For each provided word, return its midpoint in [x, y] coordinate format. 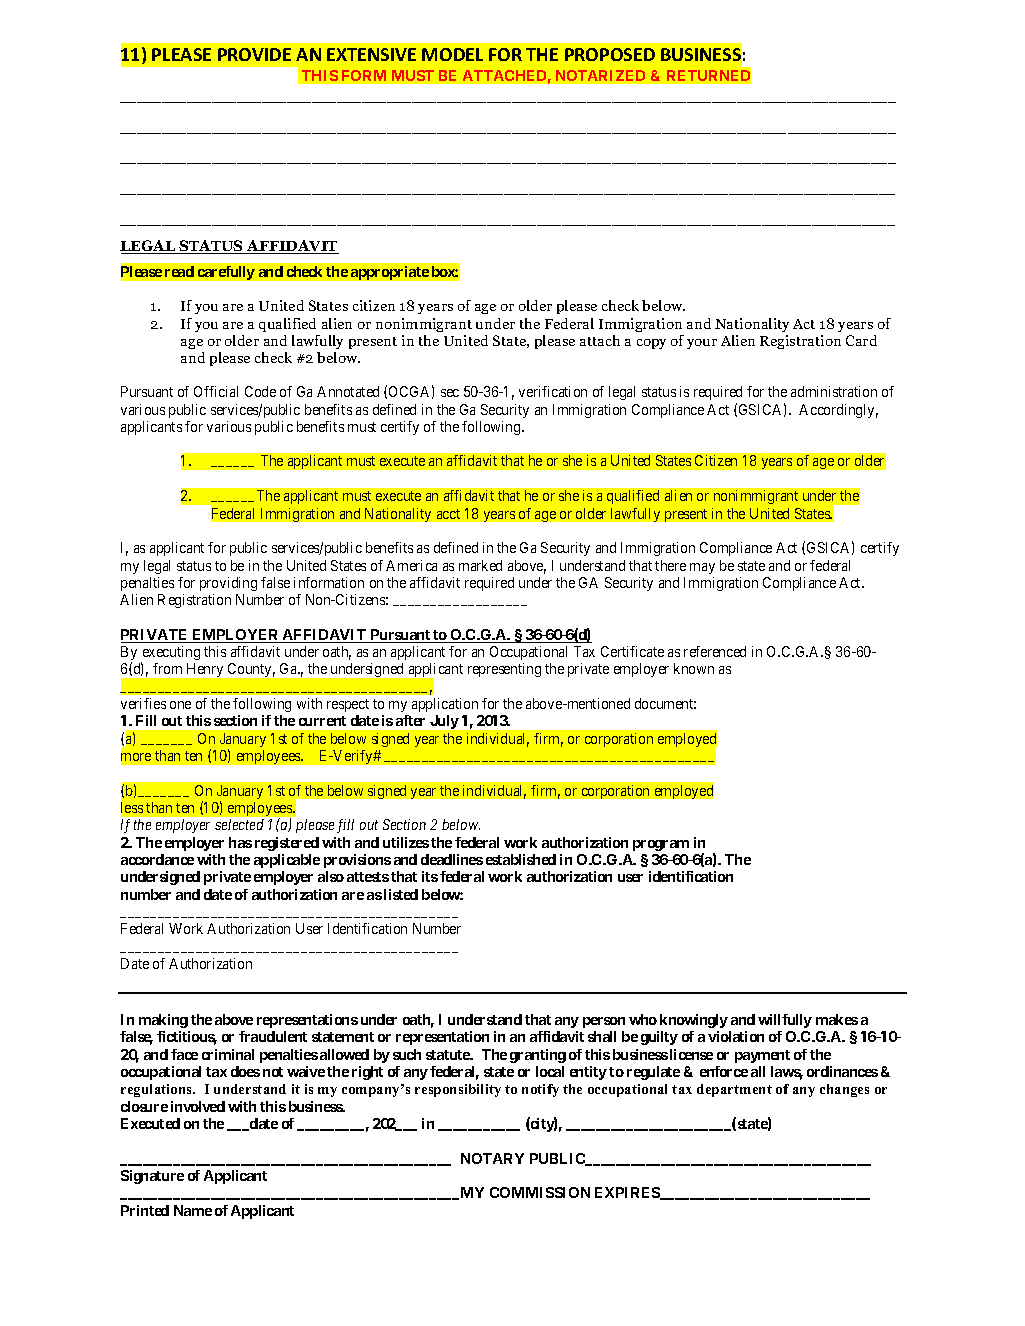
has [240, 842]
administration [834, 391]
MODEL [452, 54]
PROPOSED [610, 54]
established [521, 859]
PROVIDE [254, 54]
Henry [205, 670]
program [661, 845]
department [734, 1090]
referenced [715, 651]
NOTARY [492, 1158]
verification [553, 391]
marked [480, 565]
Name [193, 1210]
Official [216, 391]
